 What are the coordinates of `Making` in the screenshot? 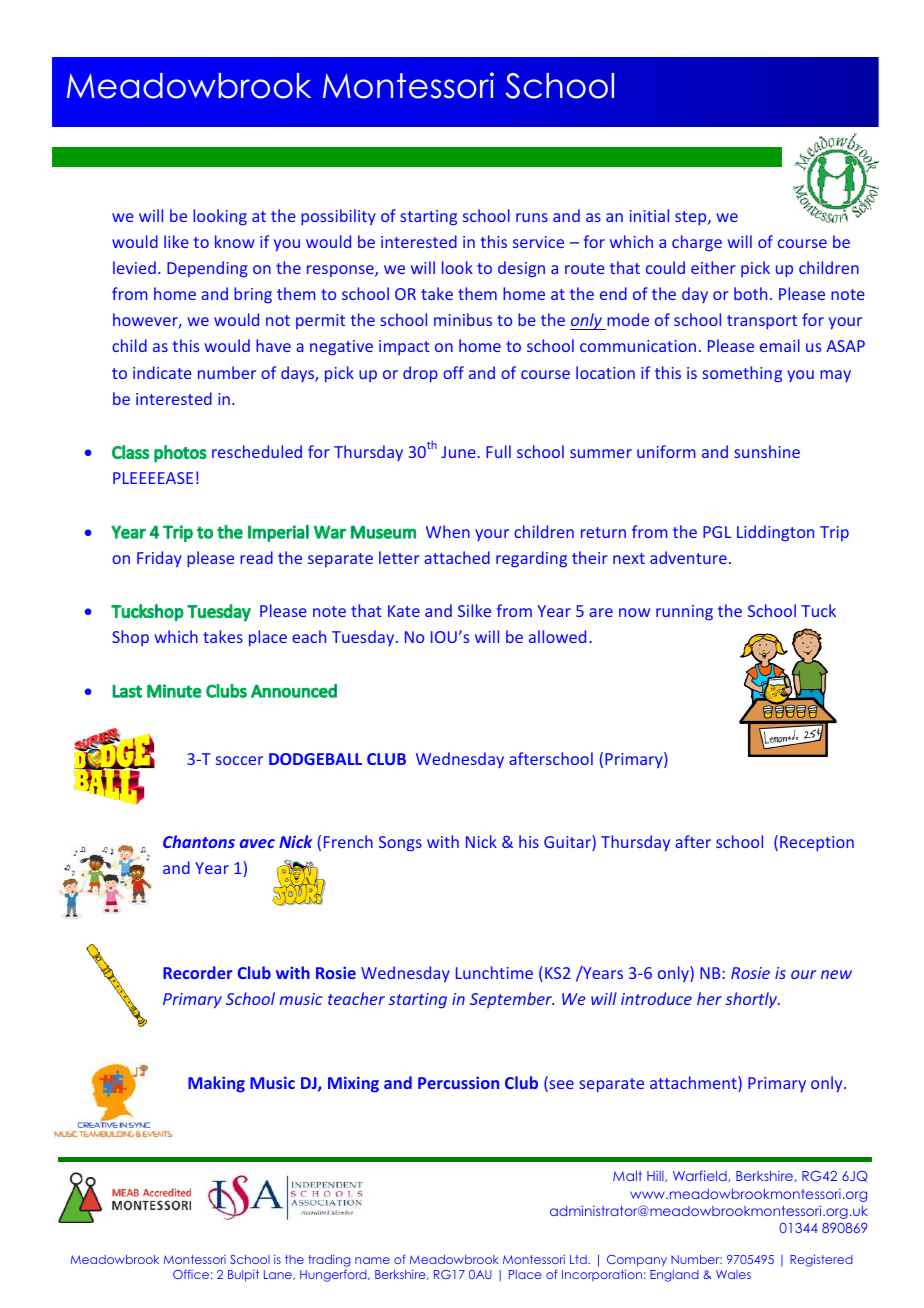 It's located at (216, 1084).
